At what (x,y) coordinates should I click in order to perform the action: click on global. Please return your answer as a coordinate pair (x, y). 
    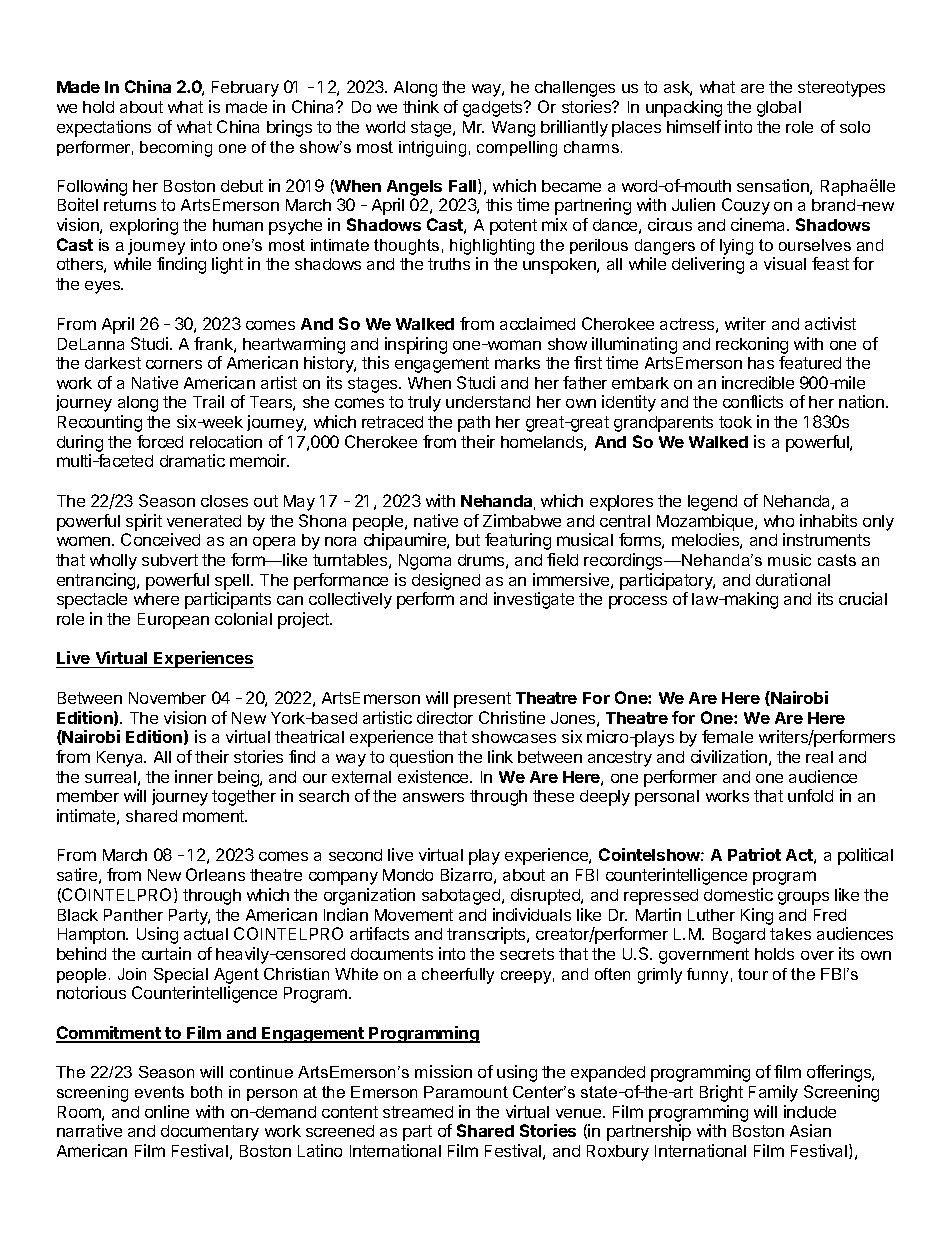
    Looking at the image, I should click on (779, 109).
